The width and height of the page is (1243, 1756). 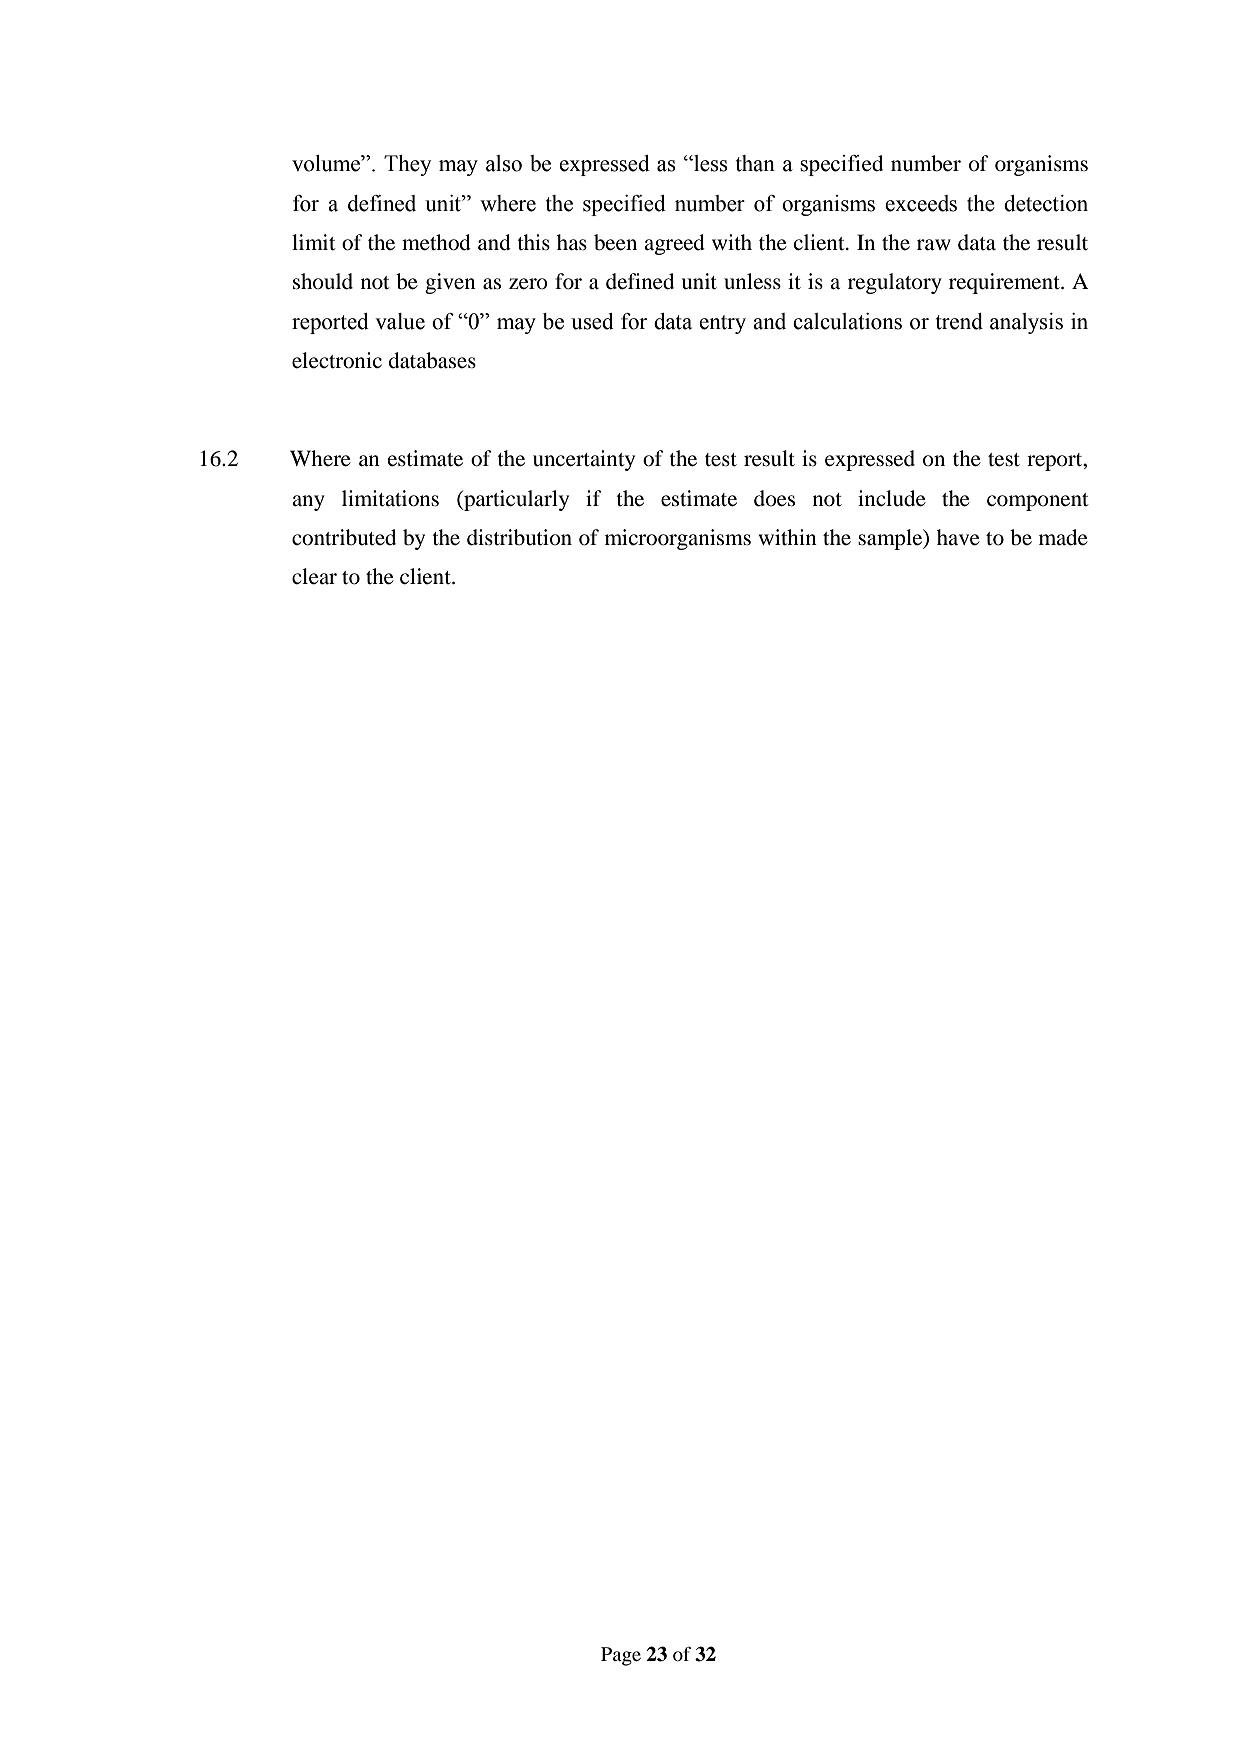 I want to click on have, so click(x=958, y=537).
